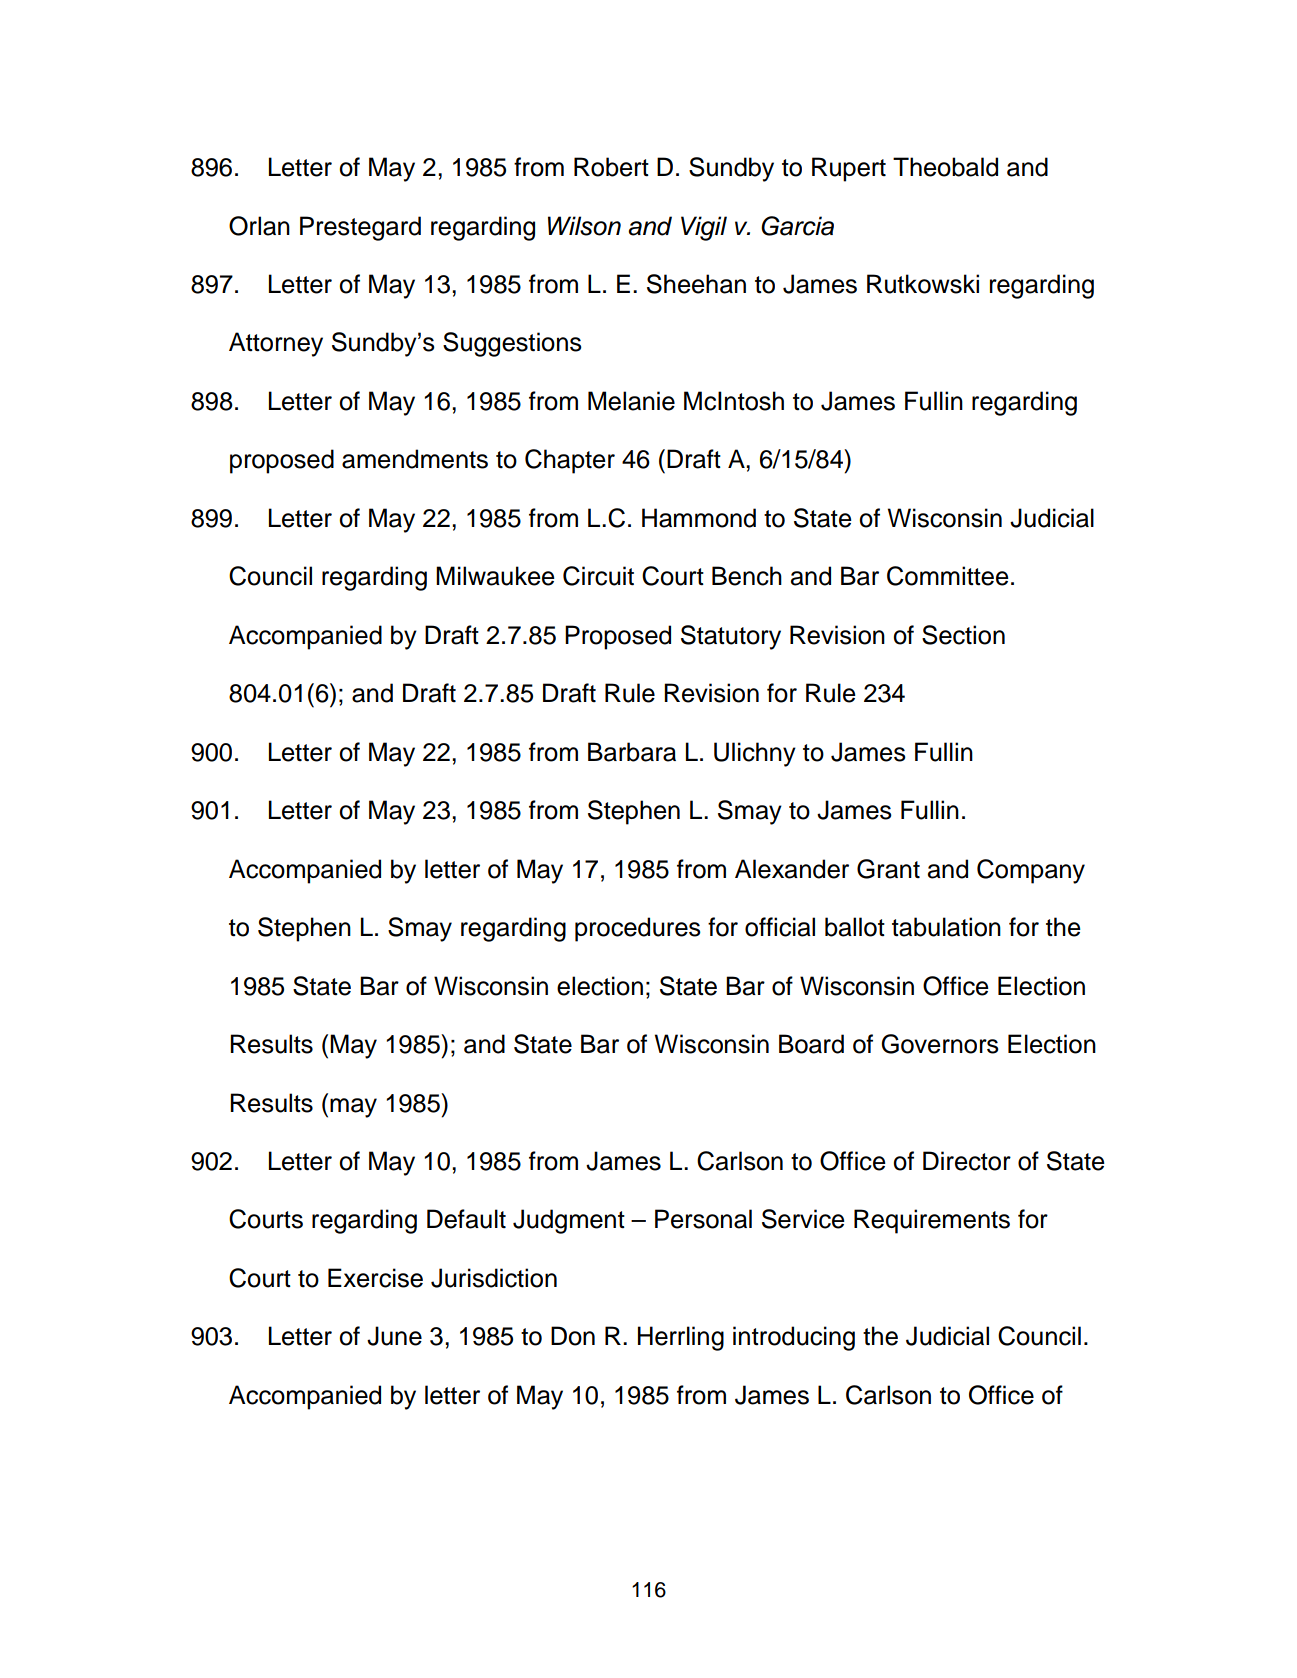 The image size is (1297, 1678). I want to click on official, so click(780, 927).
